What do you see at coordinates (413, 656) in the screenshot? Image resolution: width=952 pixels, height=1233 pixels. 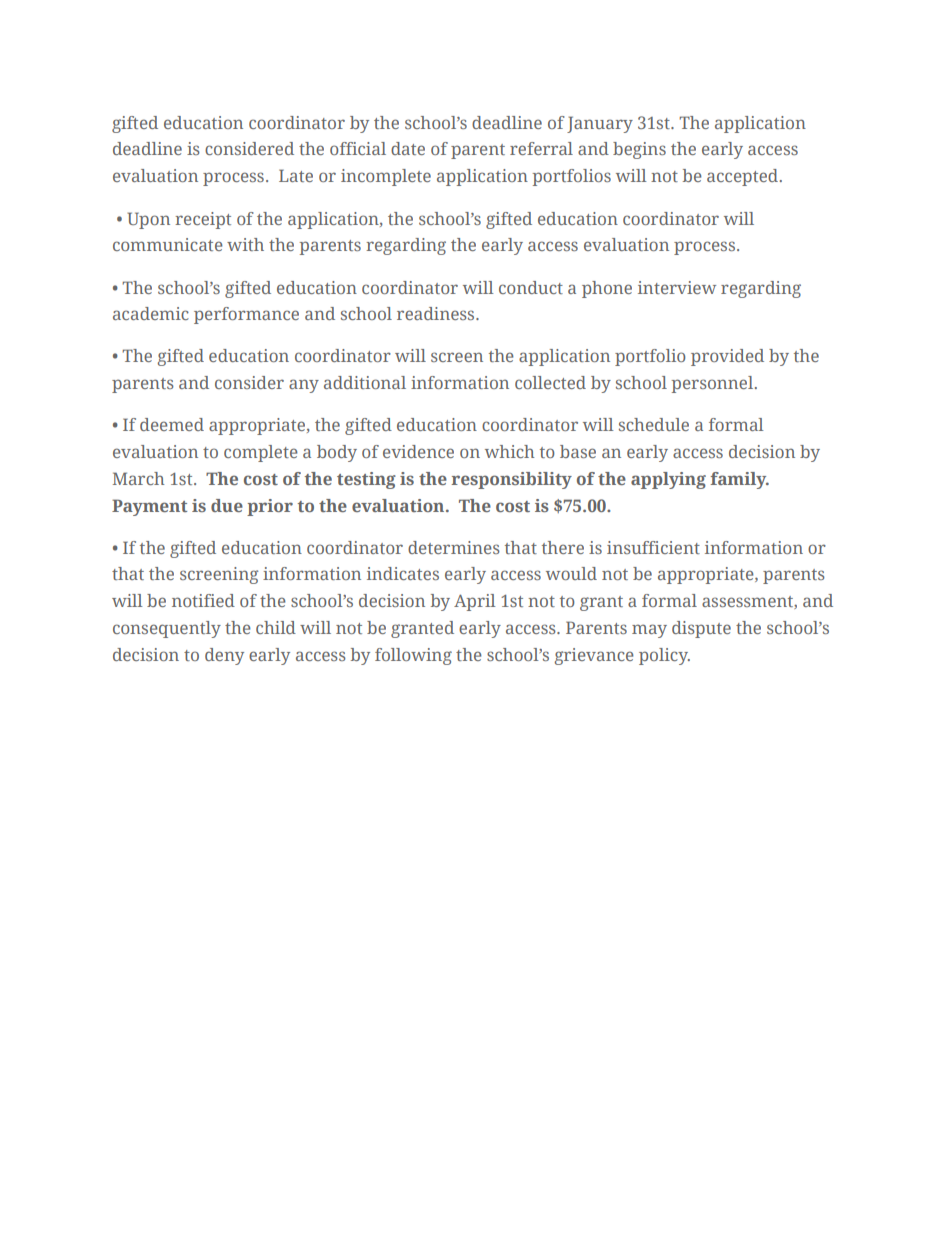 I see `following` at bounding box center [413, 656].
